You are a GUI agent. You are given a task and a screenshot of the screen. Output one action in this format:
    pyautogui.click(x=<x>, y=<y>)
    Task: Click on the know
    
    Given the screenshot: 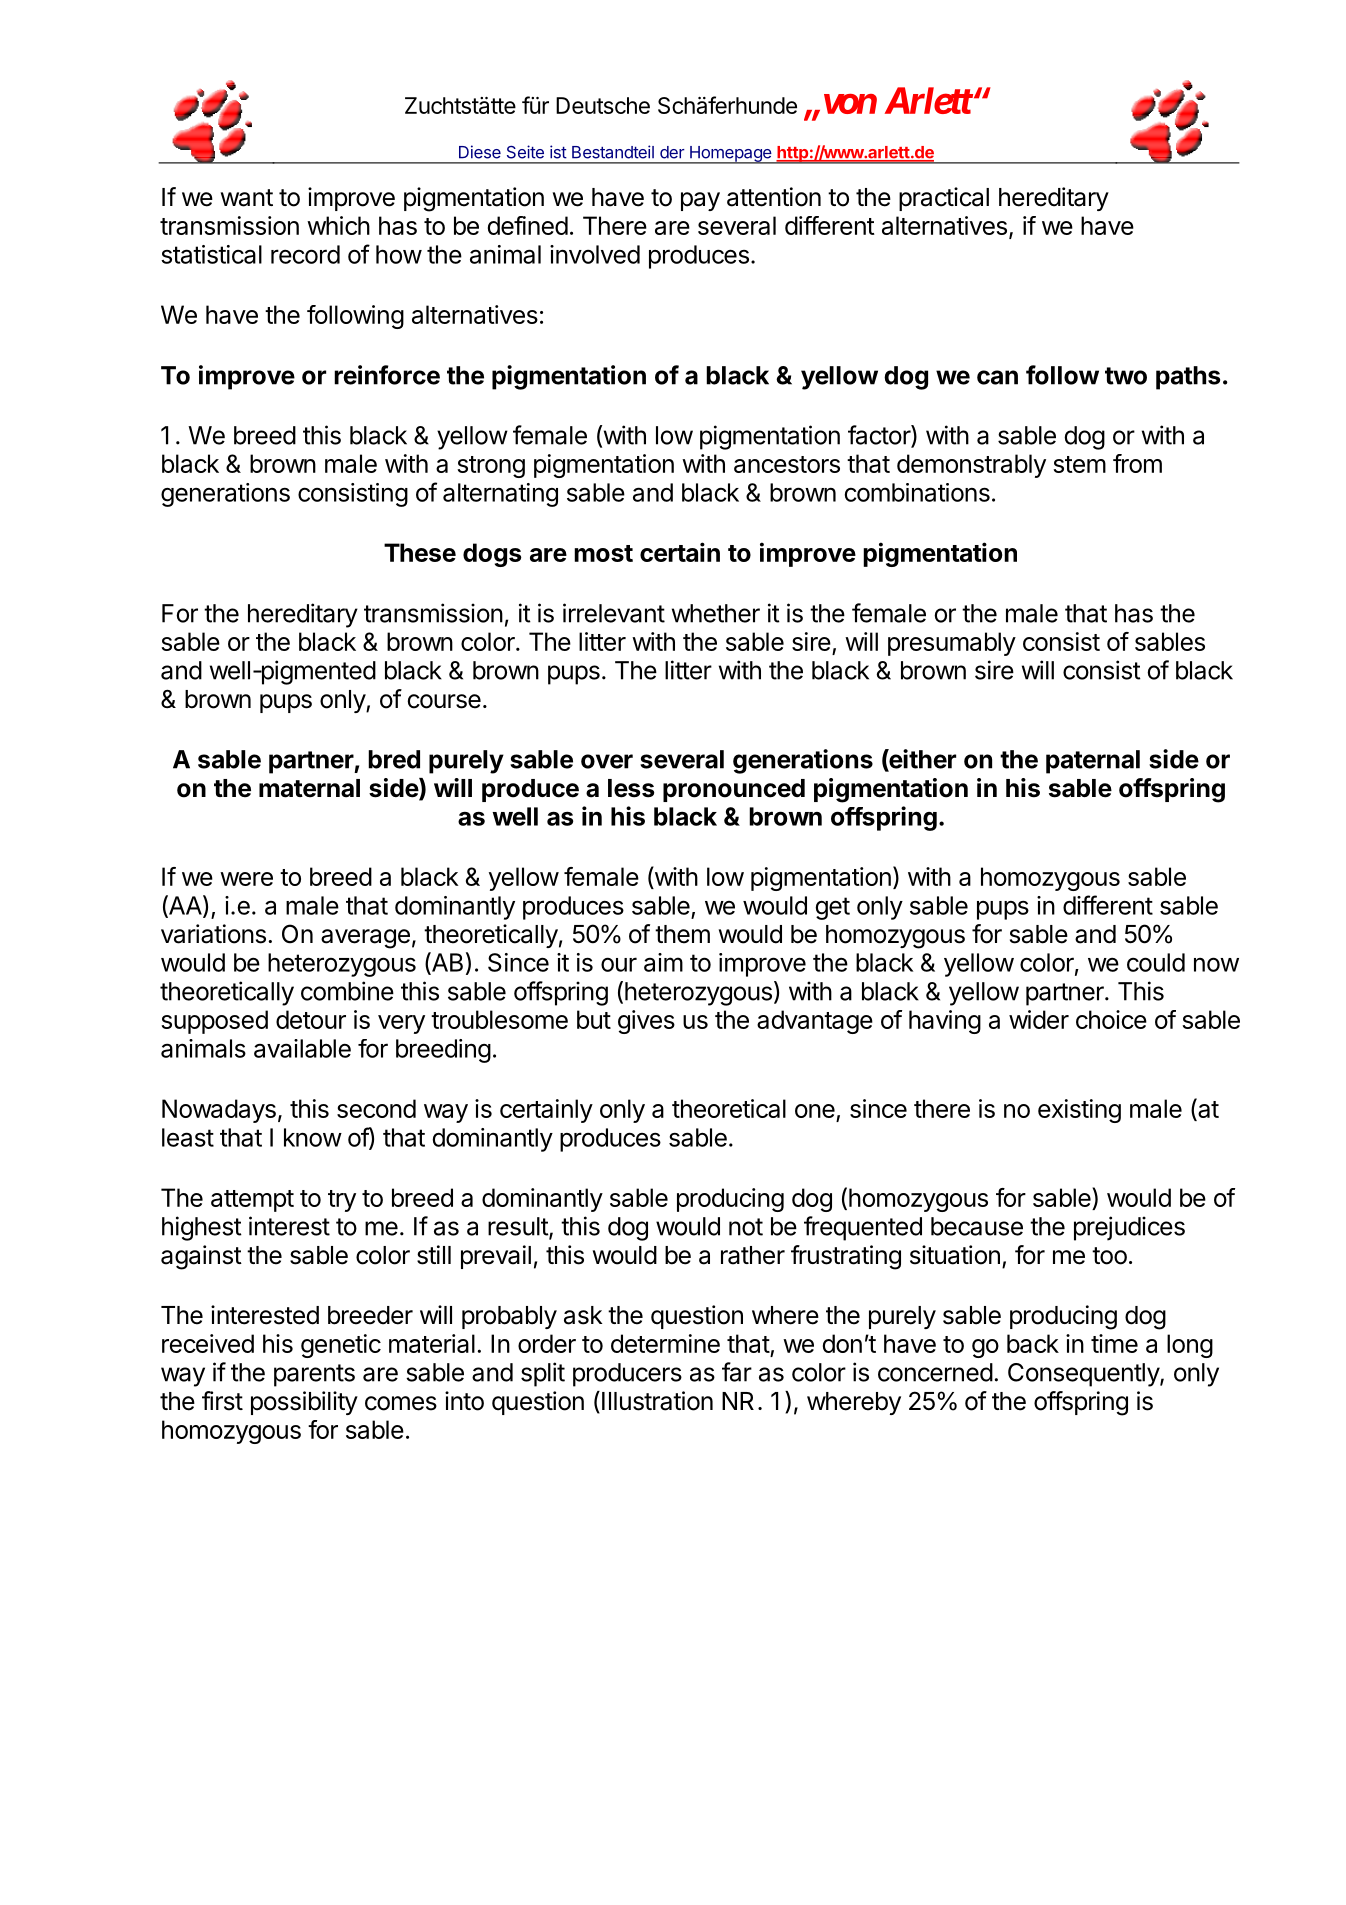 What is the action you would take?
    pyautogui.click(x=313, y=1137)
